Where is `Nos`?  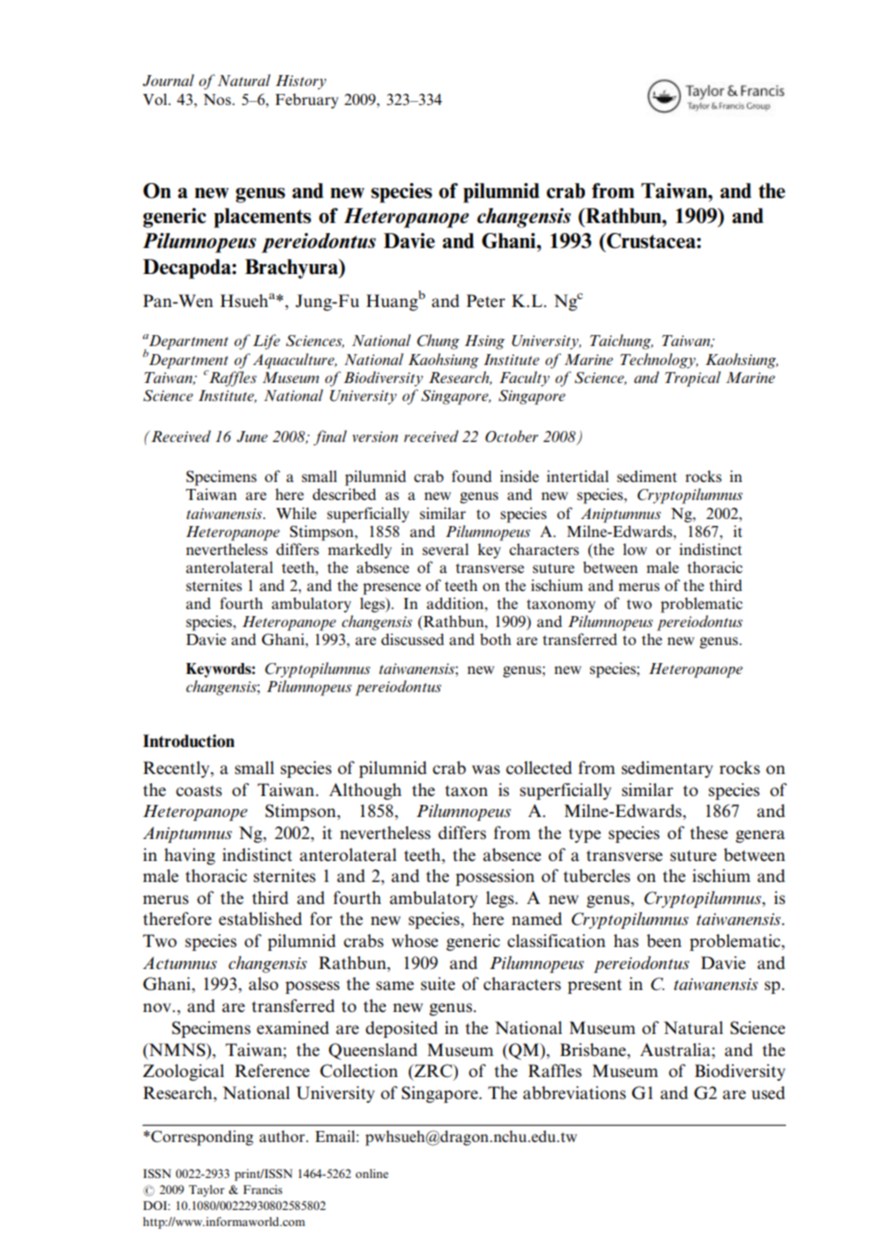
Nos is located at coordinates (218, 99).
